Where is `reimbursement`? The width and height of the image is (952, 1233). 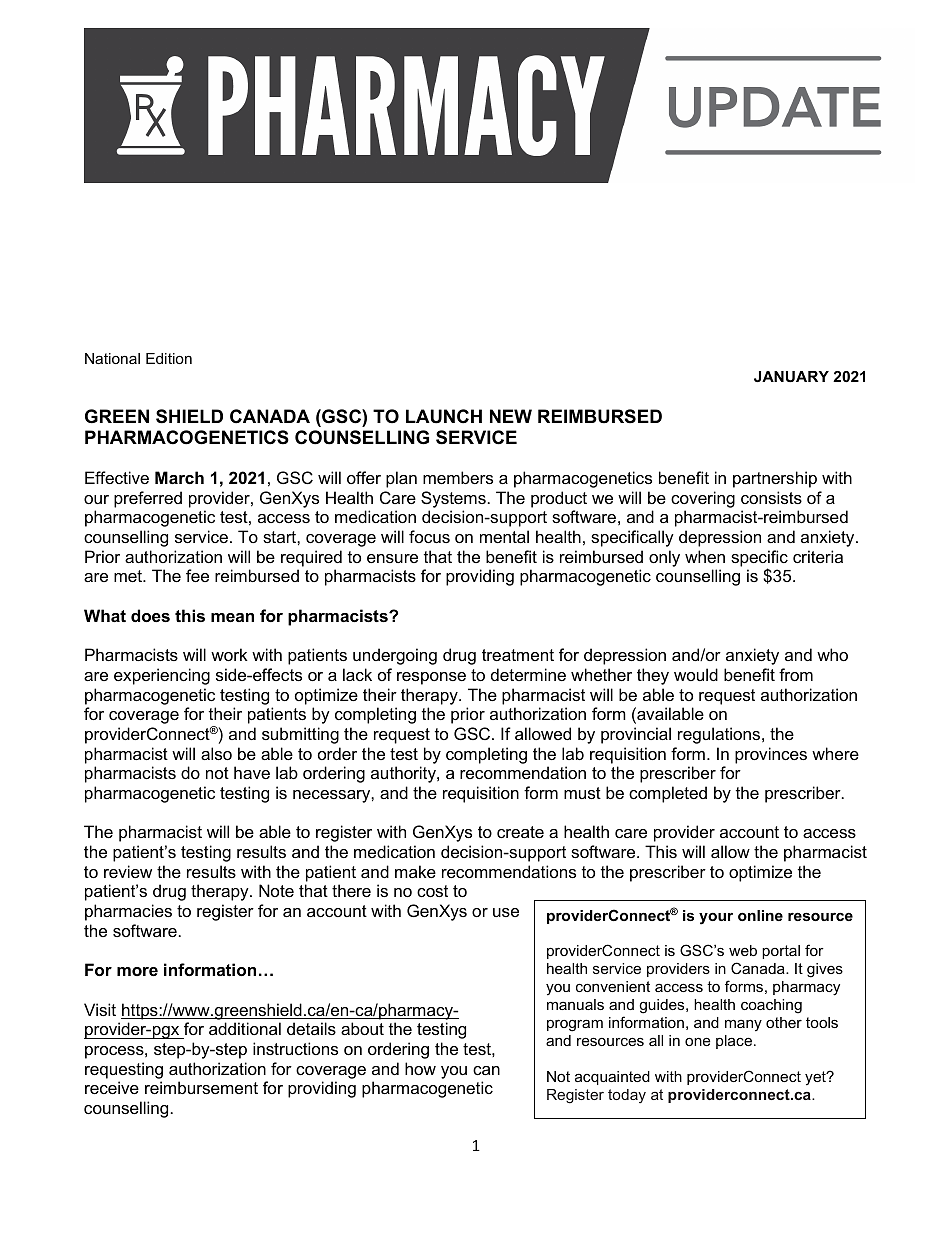
reimbursement is located at coordinates (201, 1087).
